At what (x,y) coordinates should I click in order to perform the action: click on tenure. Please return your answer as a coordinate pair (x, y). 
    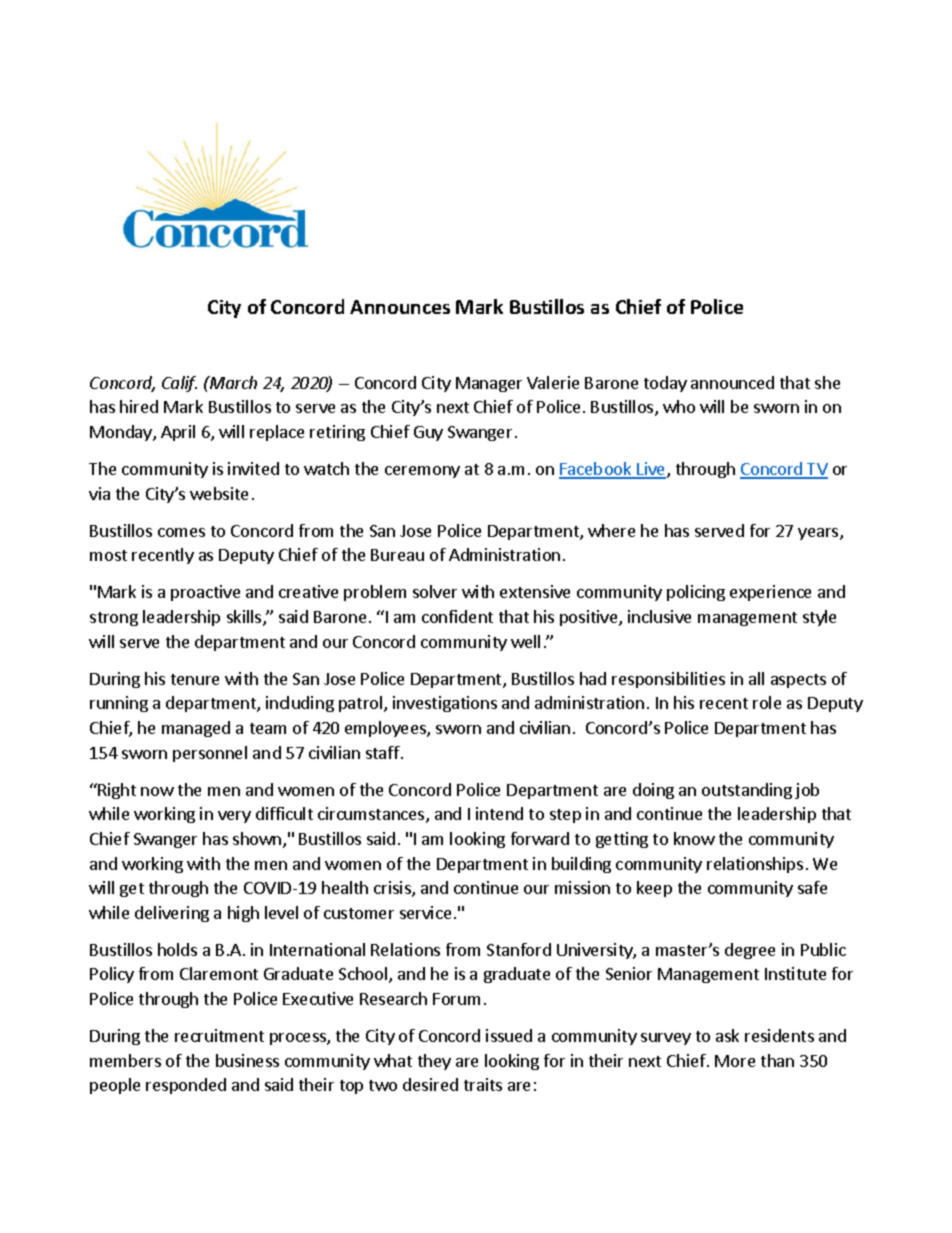
    Looking at the image, I should click on (195, 679).
